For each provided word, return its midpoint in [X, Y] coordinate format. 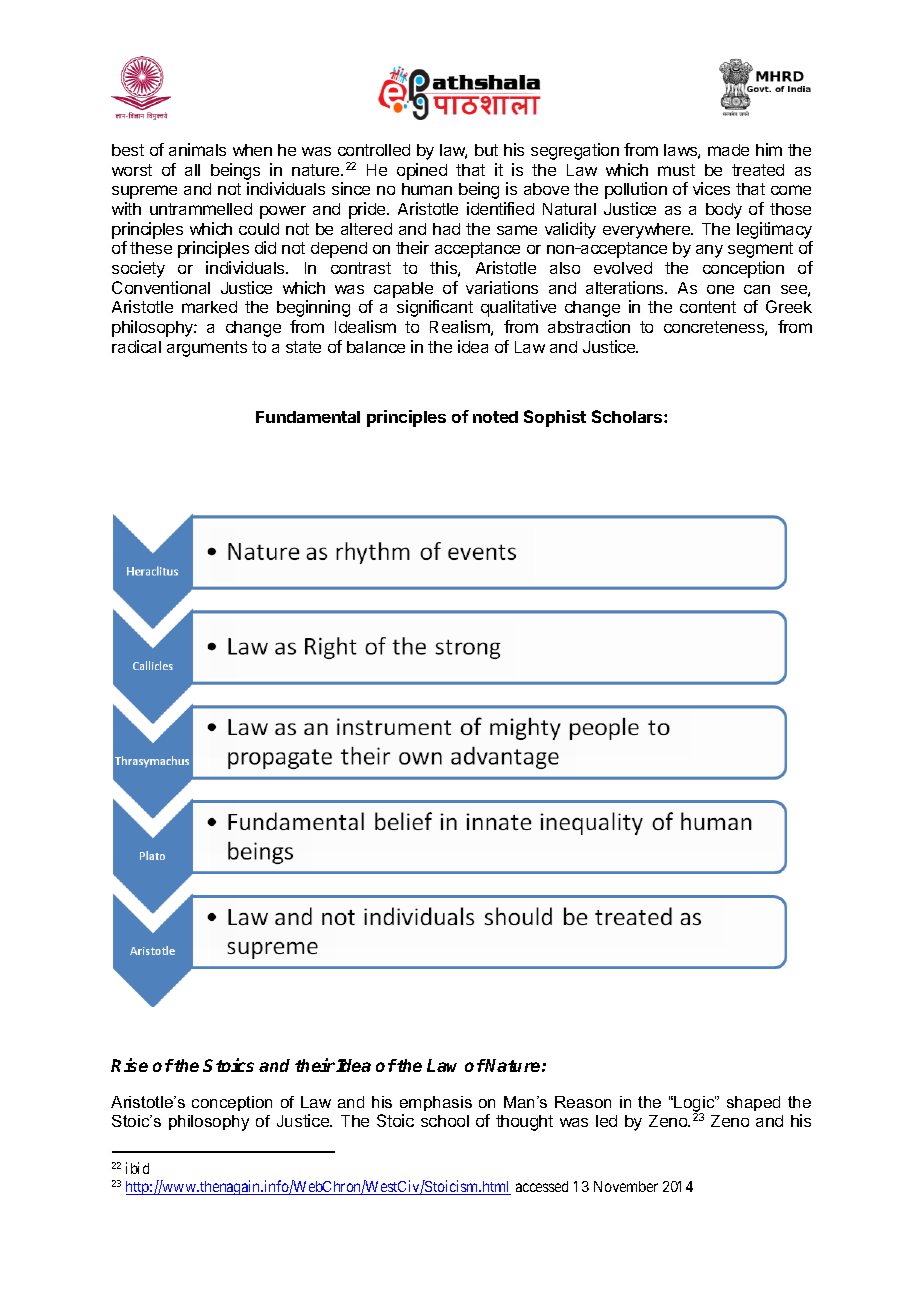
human [427, 189]
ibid [137, 1168]
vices [711, 188]
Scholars [628, 416]
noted [495, 417]
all [192, 170]
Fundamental [308, 417]
